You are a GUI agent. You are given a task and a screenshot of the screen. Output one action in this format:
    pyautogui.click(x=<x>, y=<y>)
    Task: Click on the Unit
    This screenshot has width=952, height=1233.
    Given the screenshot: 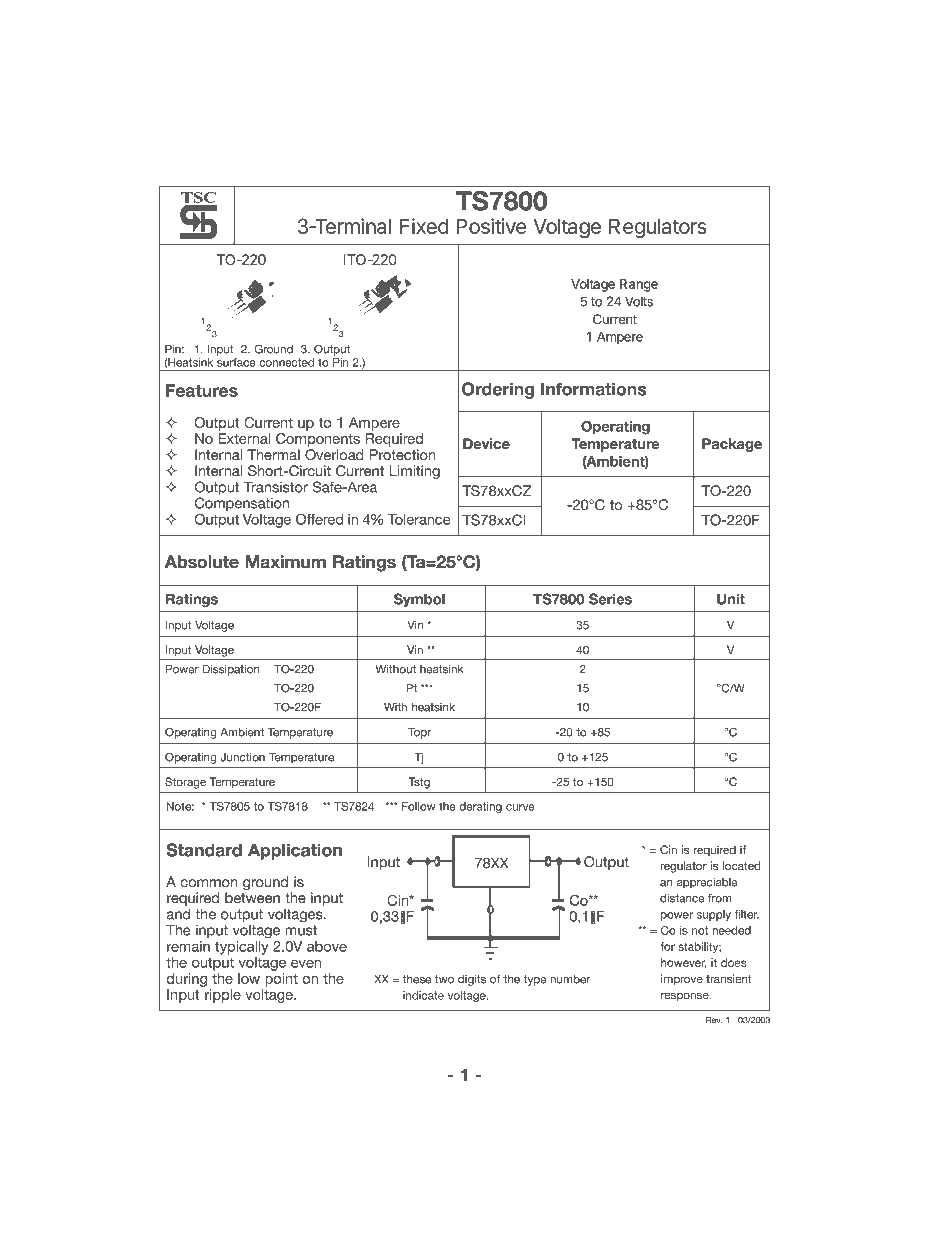 What is the action you would take?
    pyautogui.click(x=731, y=599)
